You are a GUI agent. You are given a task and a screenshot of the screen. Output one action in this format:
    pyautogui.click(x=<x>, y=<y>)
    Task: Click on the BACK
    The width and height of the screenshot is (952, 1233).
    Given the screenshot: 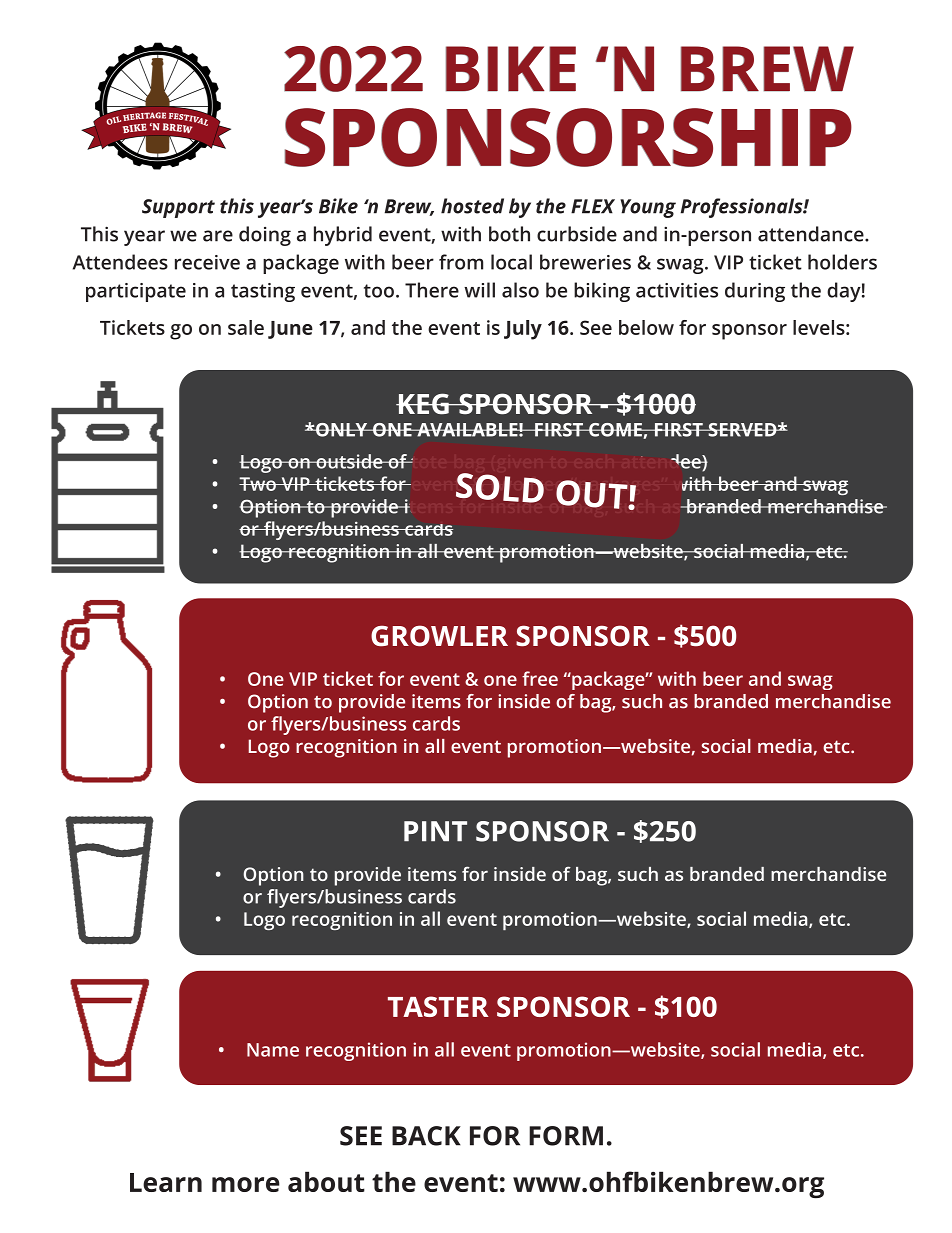 What is the action you would take?
    pyautogui.click(x=426, y=1136)
